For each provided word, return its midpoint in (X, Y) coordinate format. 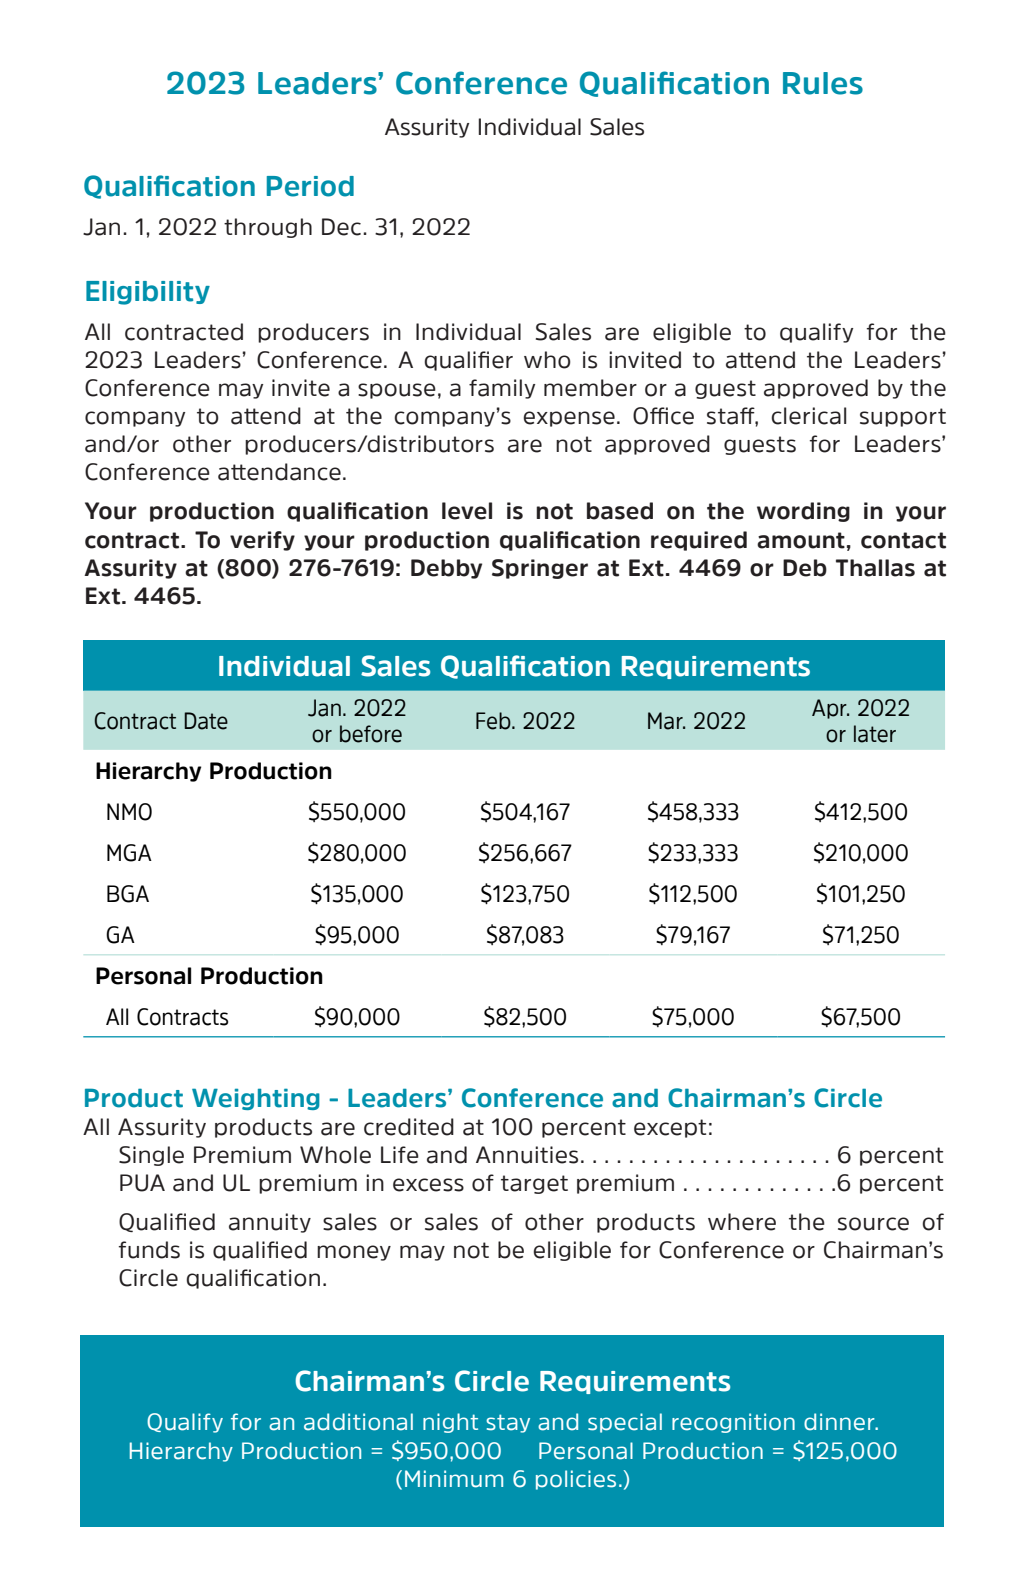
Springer (540, 569)
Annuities (527, 1155)
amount (801, 540)
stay (508, 1423)
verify (262, 541)
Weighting (256, 1099)
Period (310, 186)
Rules (823, 83)
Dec (343, 227)
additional (358, 1422)
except (670, 1128)
